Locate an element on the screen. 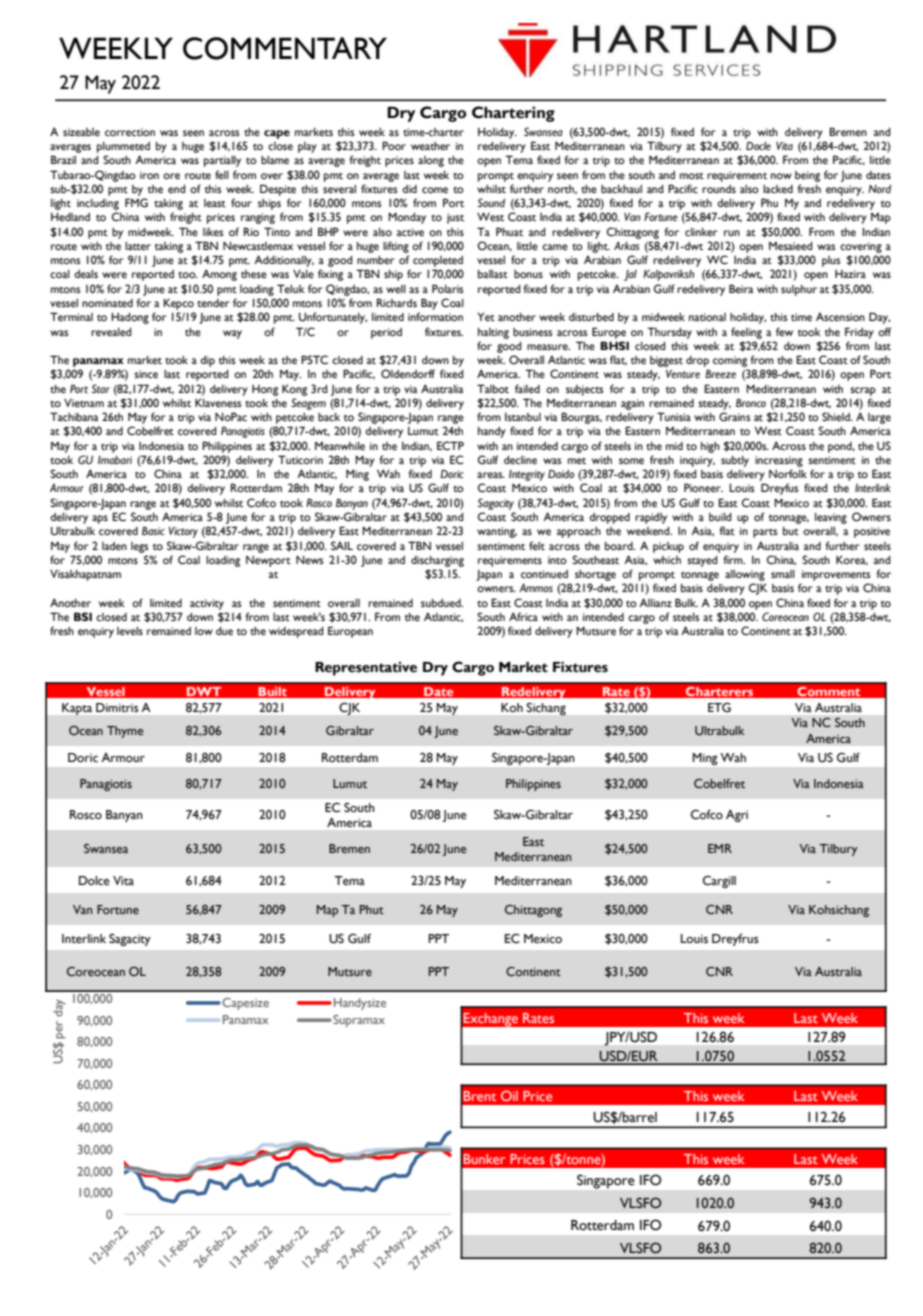  along is located at coordinates (431, 161).
